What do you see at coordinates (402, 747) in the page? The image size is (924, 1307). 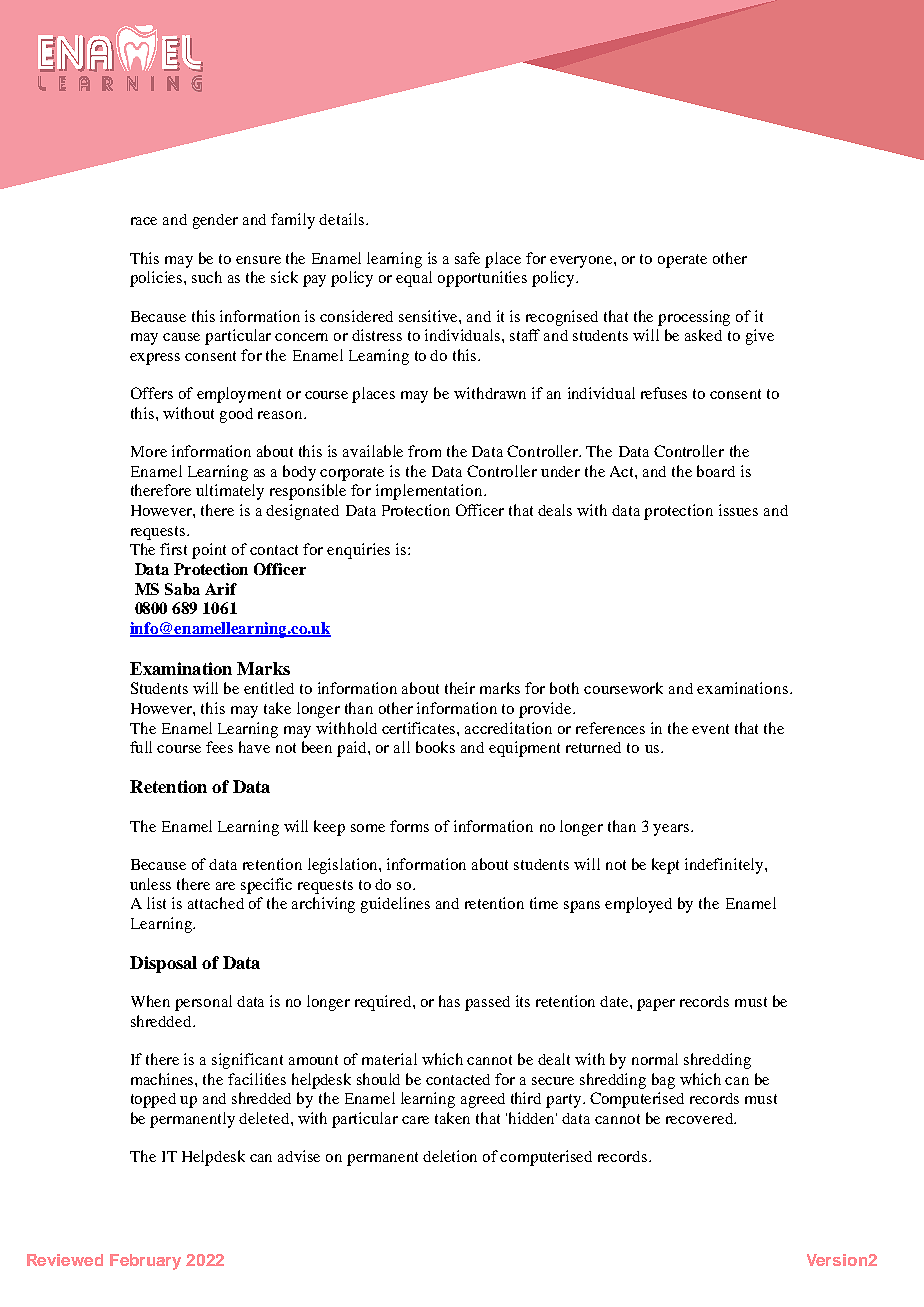 I see `all` at bounding box center [402, 747].
